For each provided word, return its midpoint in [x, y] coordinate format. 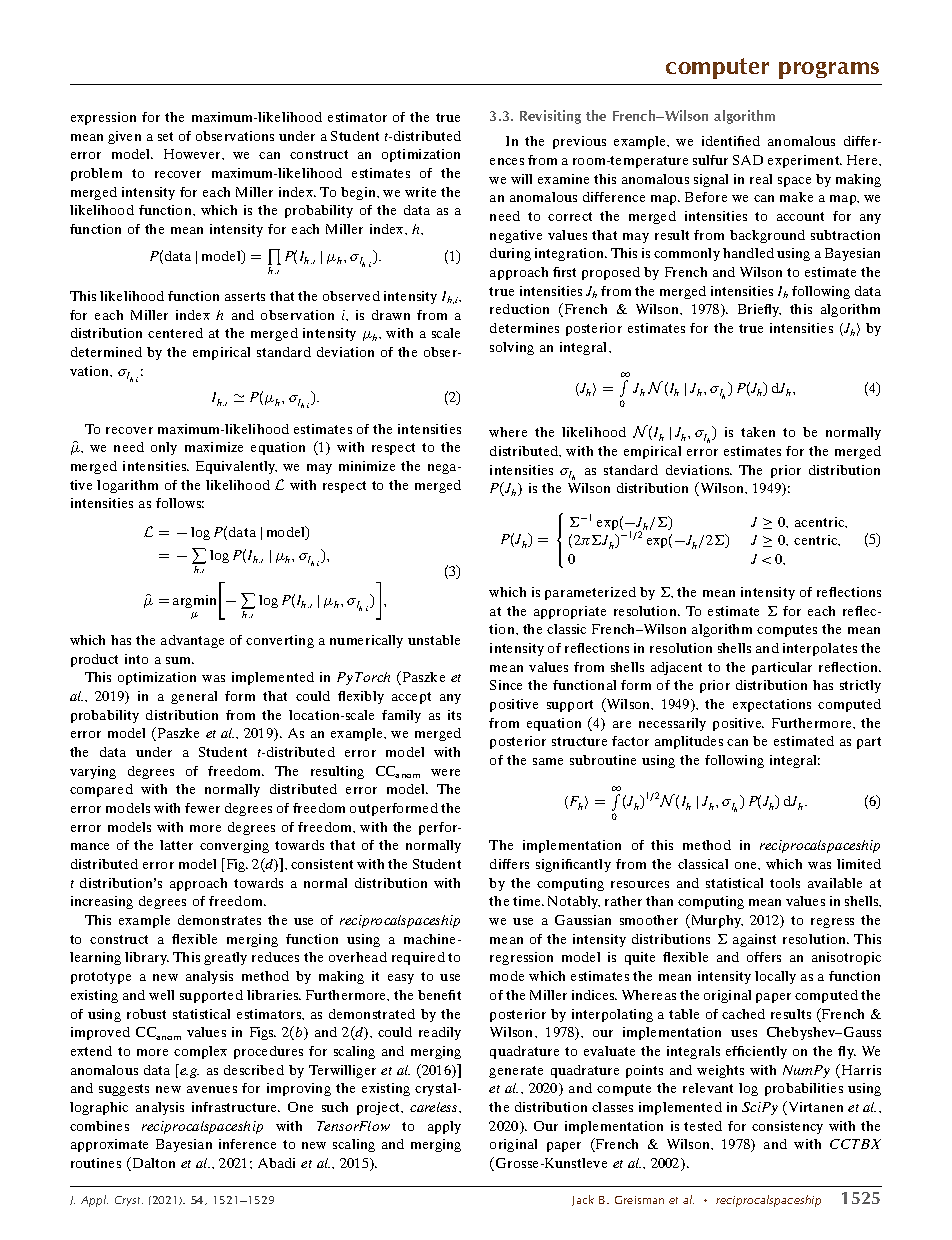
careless [435, 1107]
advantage [192, 641]
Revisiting [550, 117]
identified [731, 141]
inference [247, 1144]
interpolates [820, 649]
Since [506, 685]
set [165, 136]
